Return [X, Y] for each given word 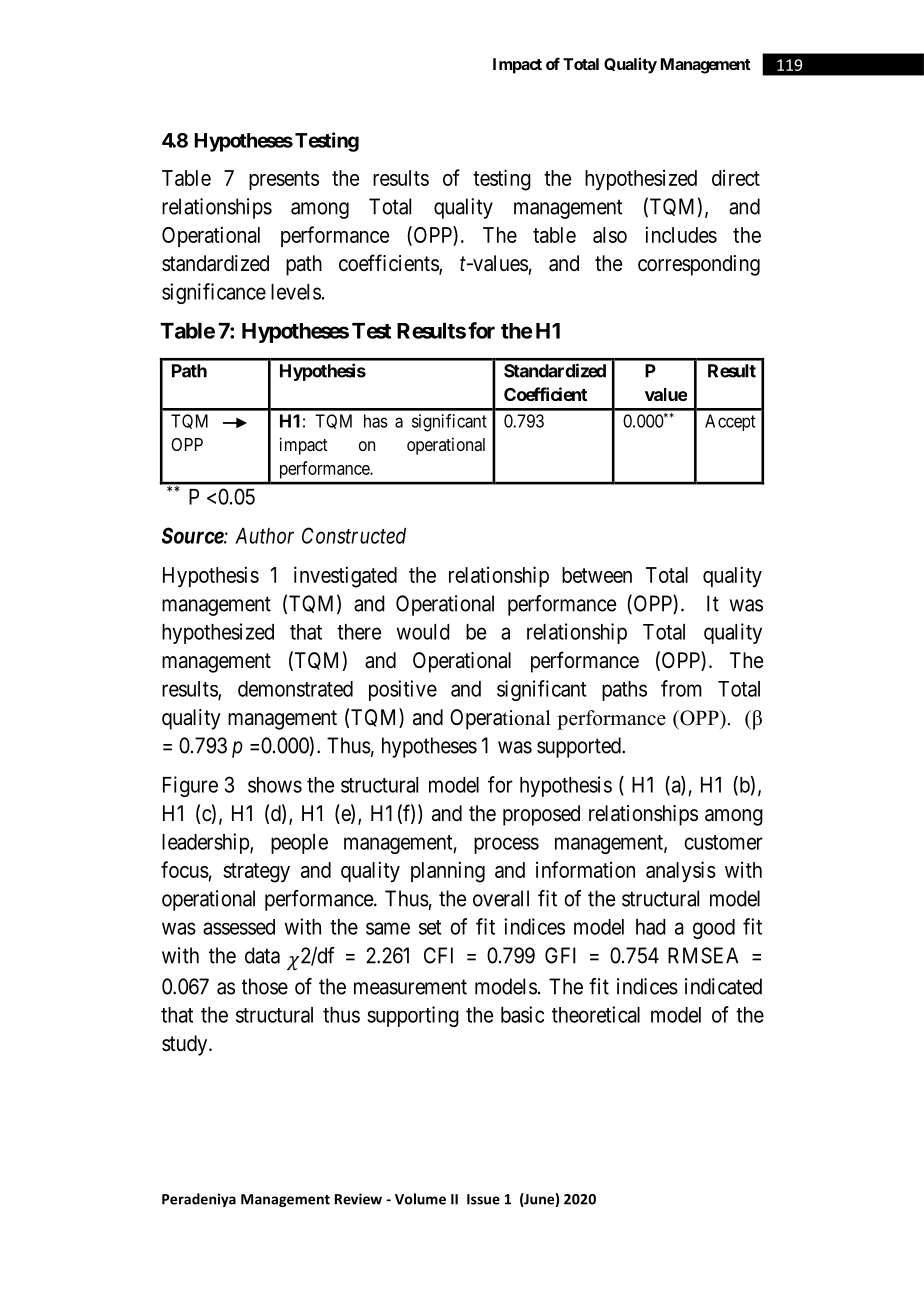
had [651, 927]
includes [681, 234]
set [430, 927]
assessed [239, 927]
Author [264, 536]
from [681, 688]
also [610, 235]
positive [403, 690]
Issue [483, 1199]
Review [358, 1199]
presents [284, 180]
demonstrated [295, 689]
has [376, 421]
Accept [730, 422]
